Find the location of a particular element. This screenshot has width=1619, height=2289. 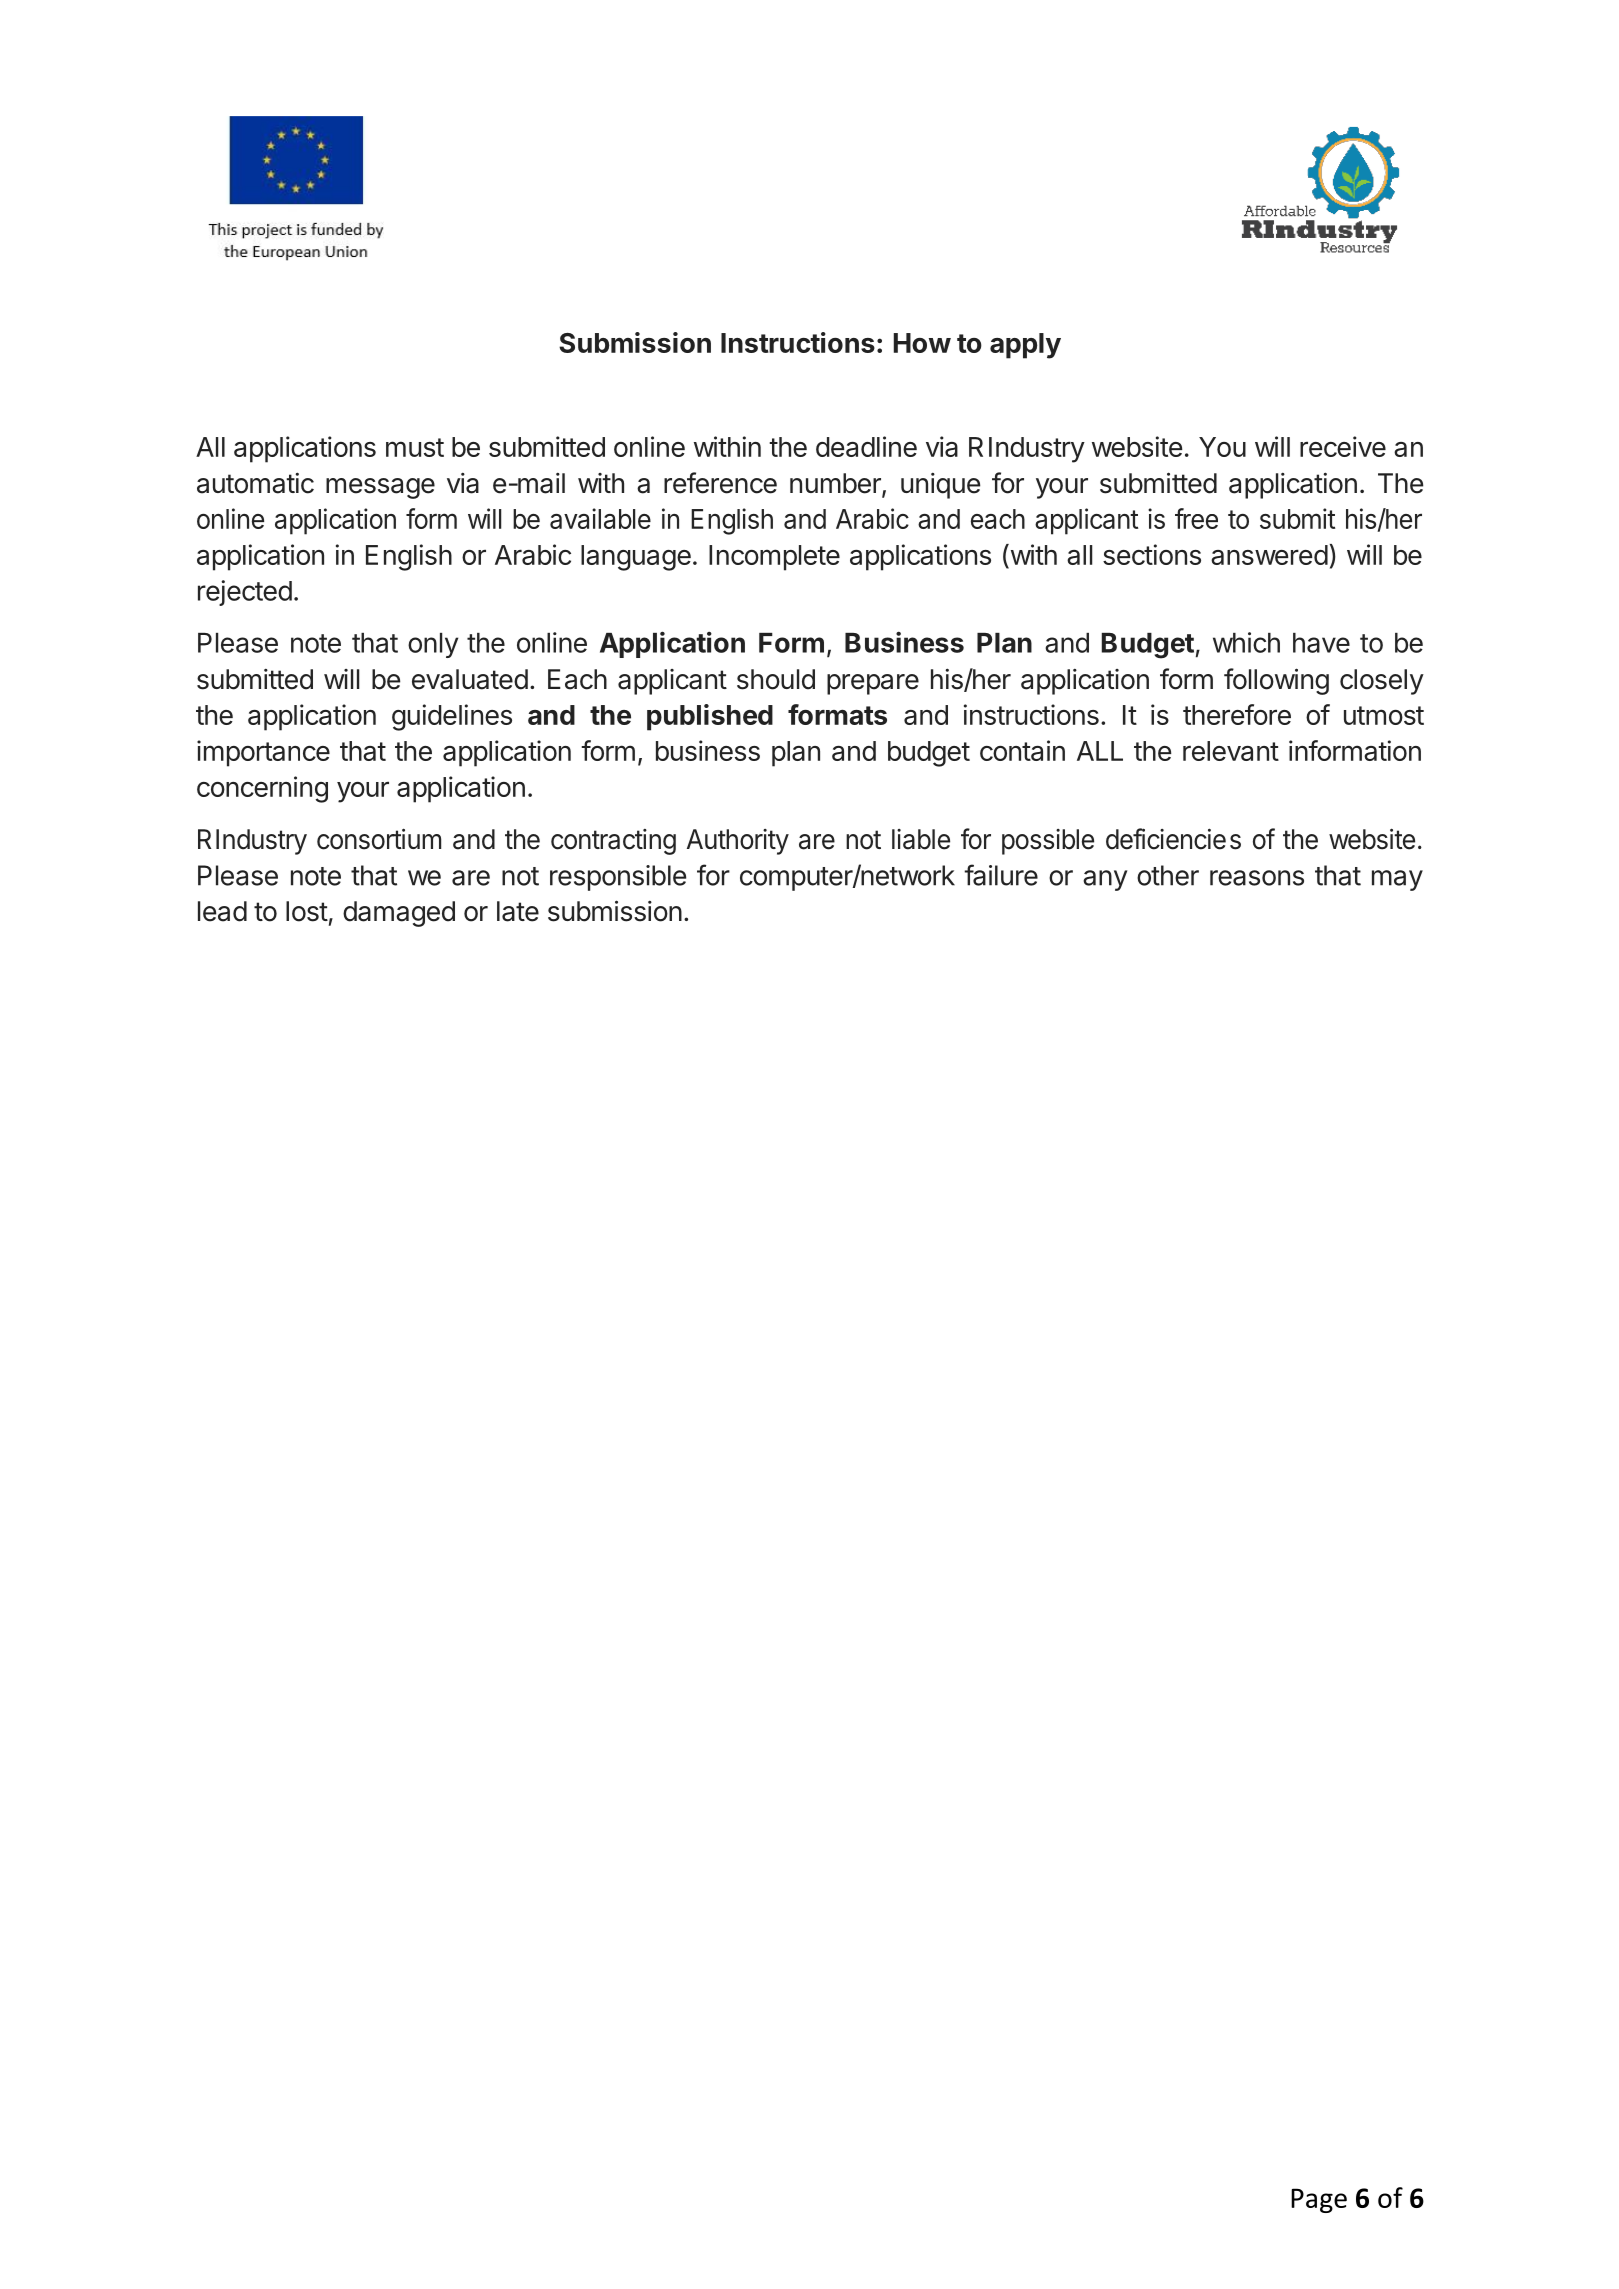

receive is located at coordinates (1343, 446).
